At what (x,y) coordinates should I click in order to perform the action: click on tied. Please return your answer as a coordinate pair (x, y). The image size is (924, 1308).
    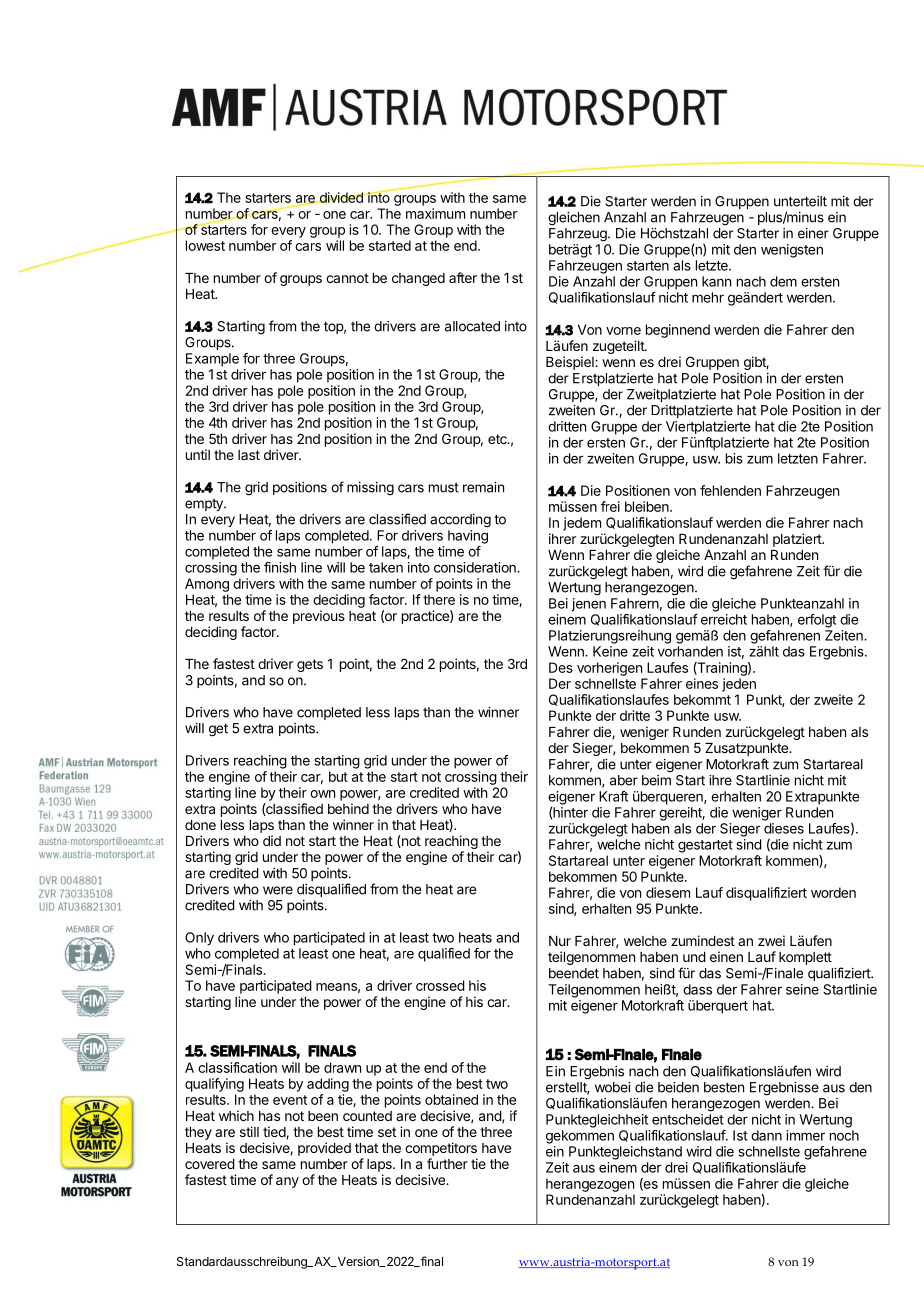
    Looking at the image, I should click on (275, 1132).
